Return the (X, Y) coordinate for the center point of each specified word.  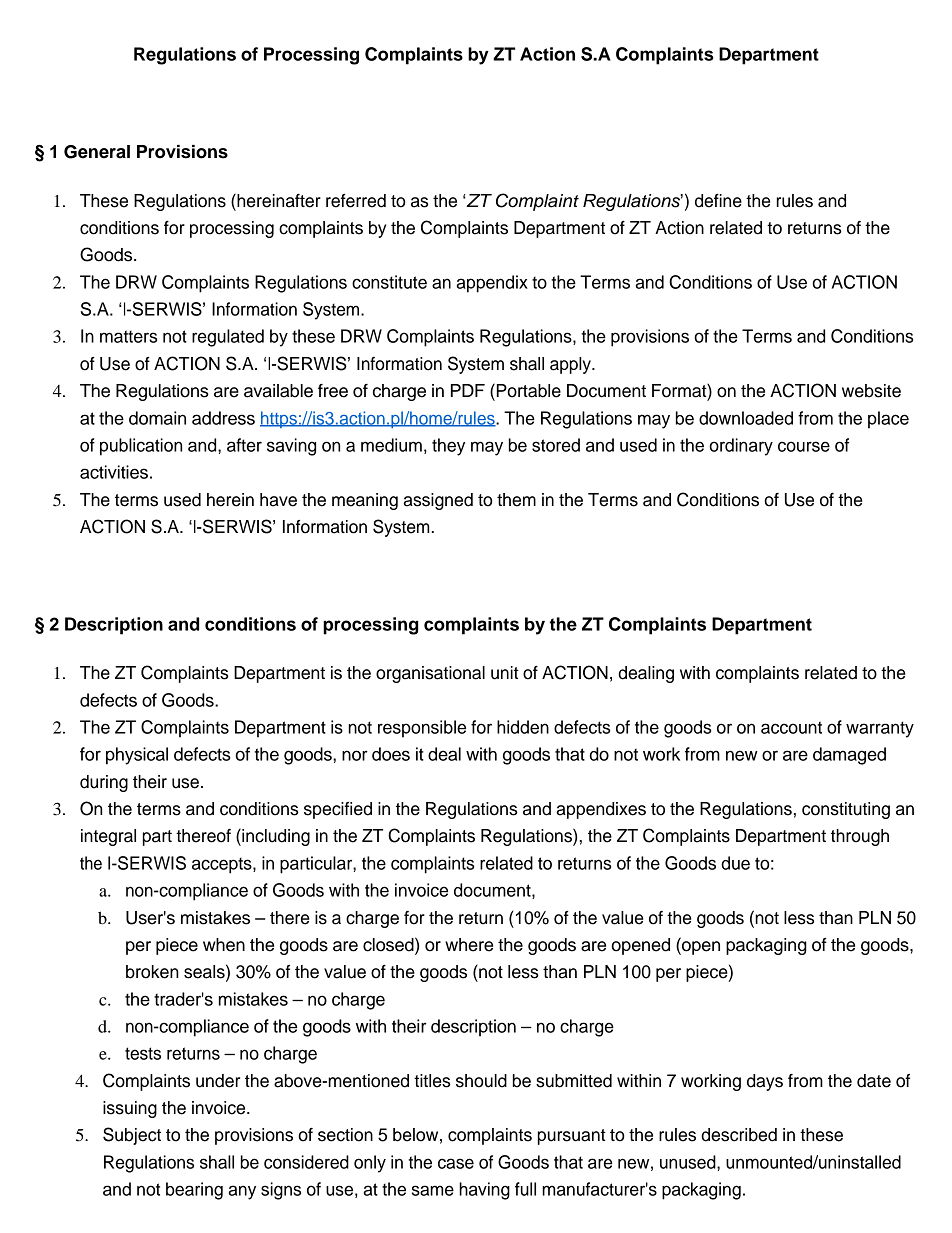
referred (356, 201)
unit (505, 673)
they (448, 447)
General (97, 152)
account (791, 727)
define (718, 201)
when (224, 945)
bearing (194, 1191)
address (223, 418)
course (804, 446)
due (735, 863)
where (469, 945)
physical (137, 756)
